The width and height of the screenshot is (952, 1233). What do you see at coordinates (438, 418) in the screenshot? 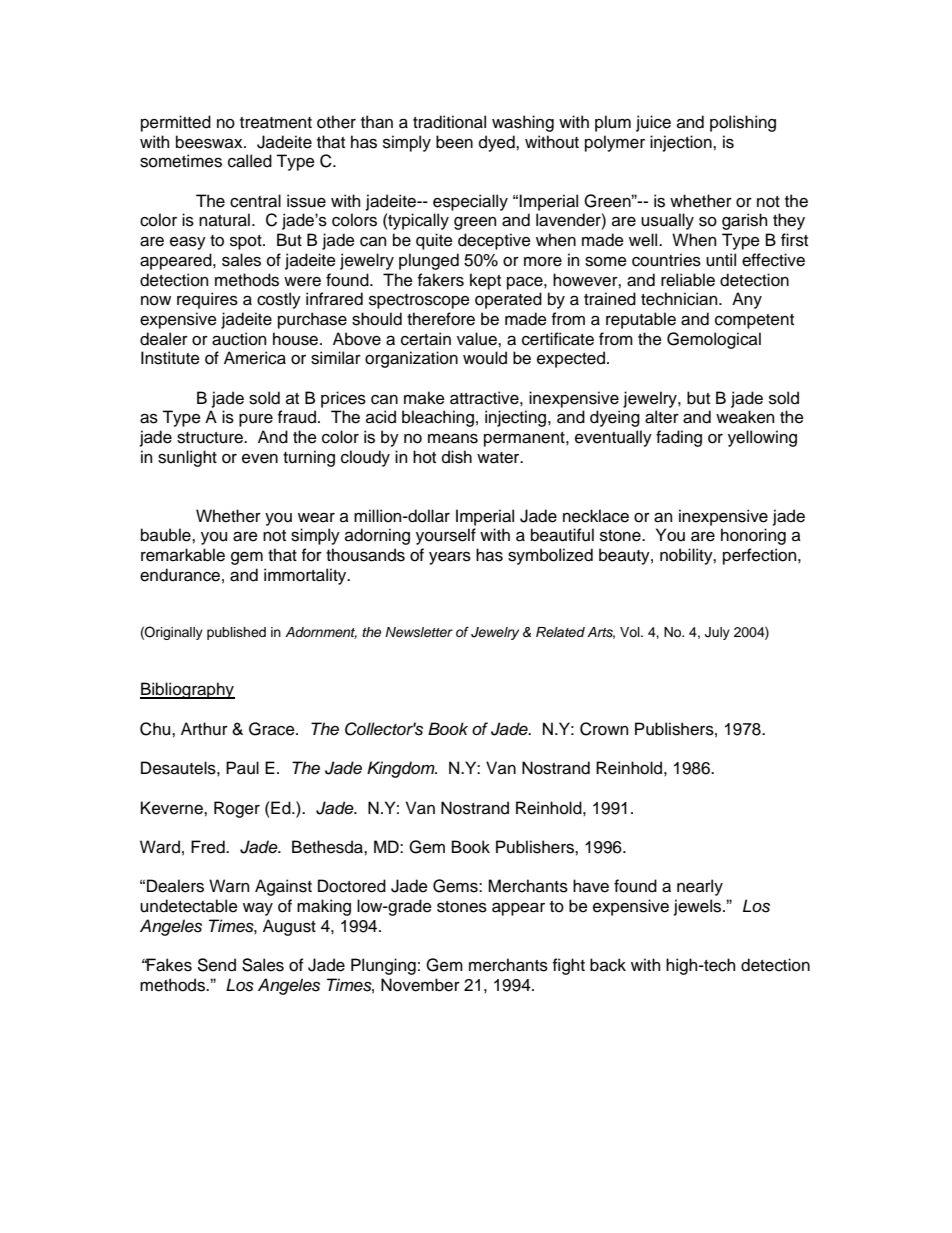
I see `bleaching` at bounding box center [438, 418].
